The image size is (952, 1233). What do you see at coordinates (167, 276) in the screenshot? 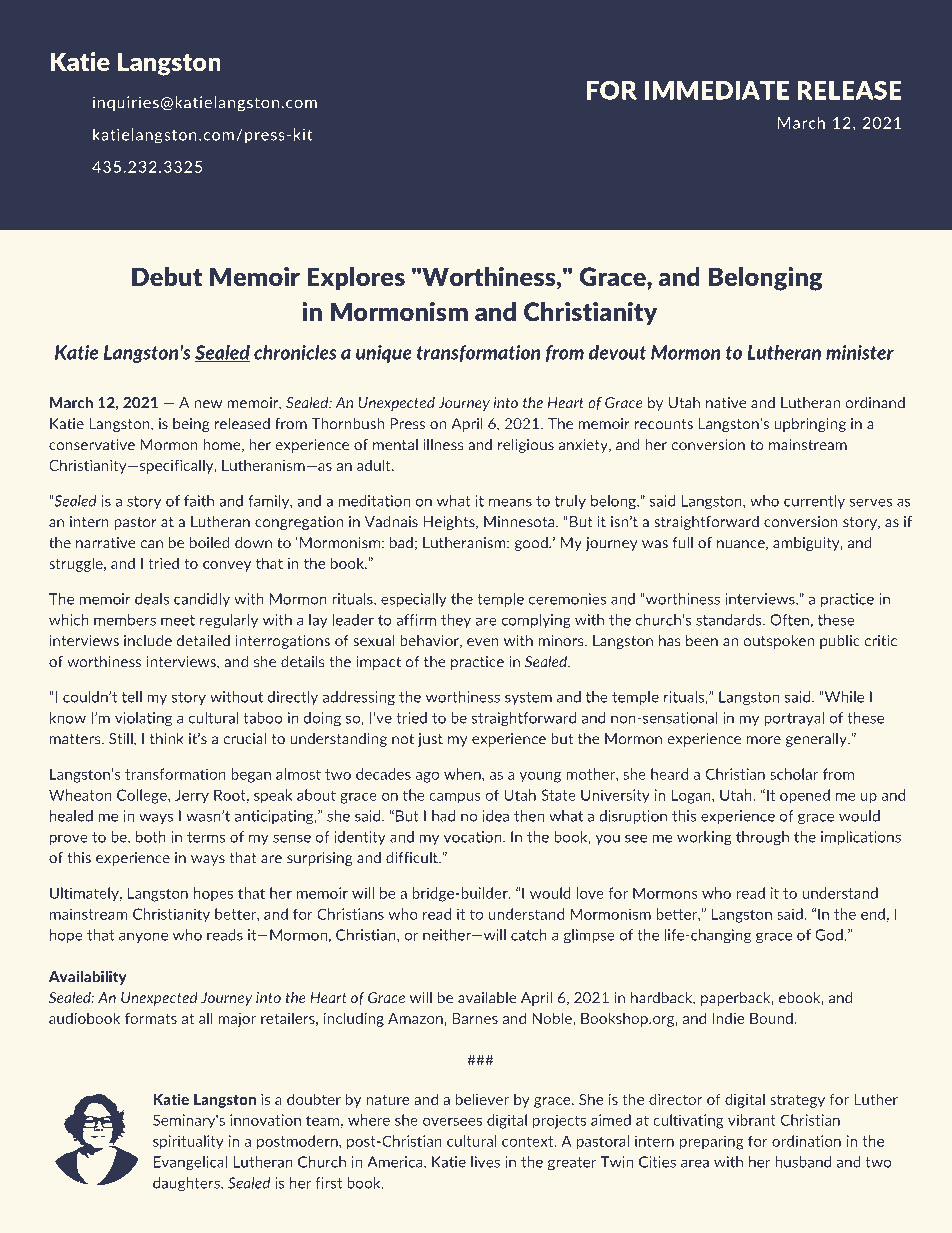
I see `Debut` at bounding box center [167, 276].
